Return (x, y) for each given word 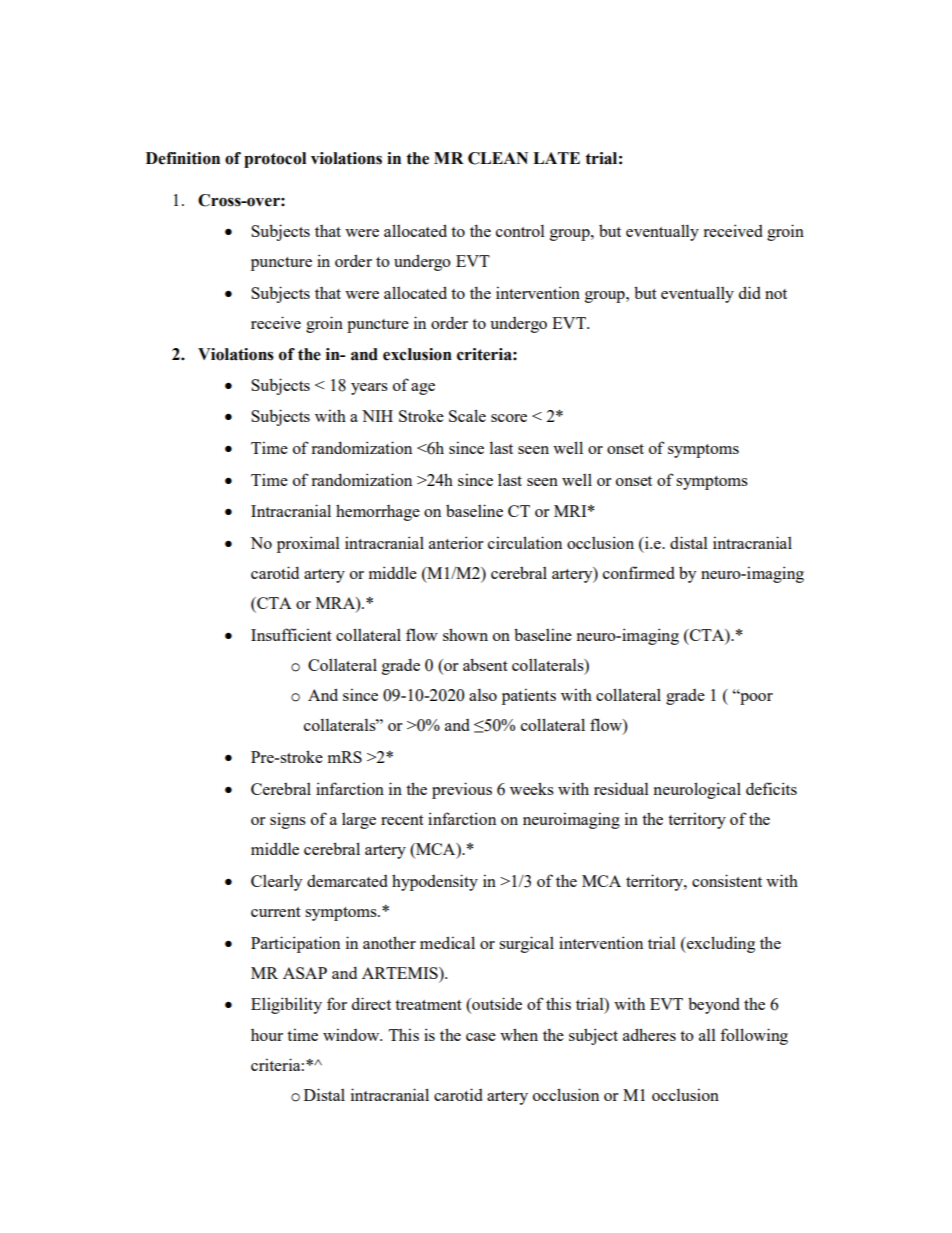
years (369, 389)
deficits (771, 788)
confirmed (639, 572)
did (750, 292)
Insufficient (291, 634)
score (509, 418)
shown (465, 634)
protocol (275, 160)
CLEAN (498, 158)
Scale (467, 415)
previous (462, 790)
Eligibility (286, 1005)
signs (288, 820)
